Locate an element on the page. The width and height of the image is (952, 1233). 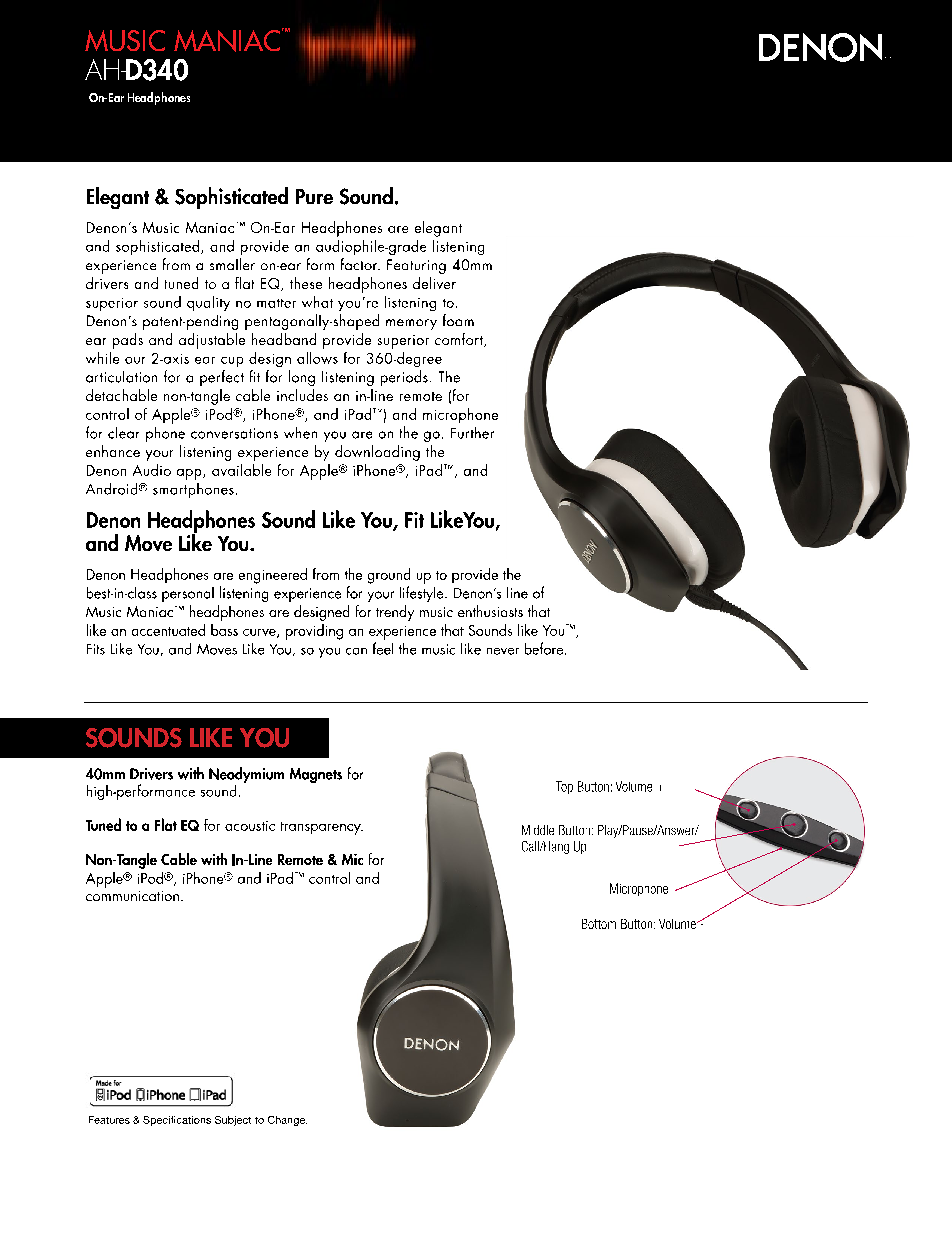
transparency is located at coordinates (322, 828).
